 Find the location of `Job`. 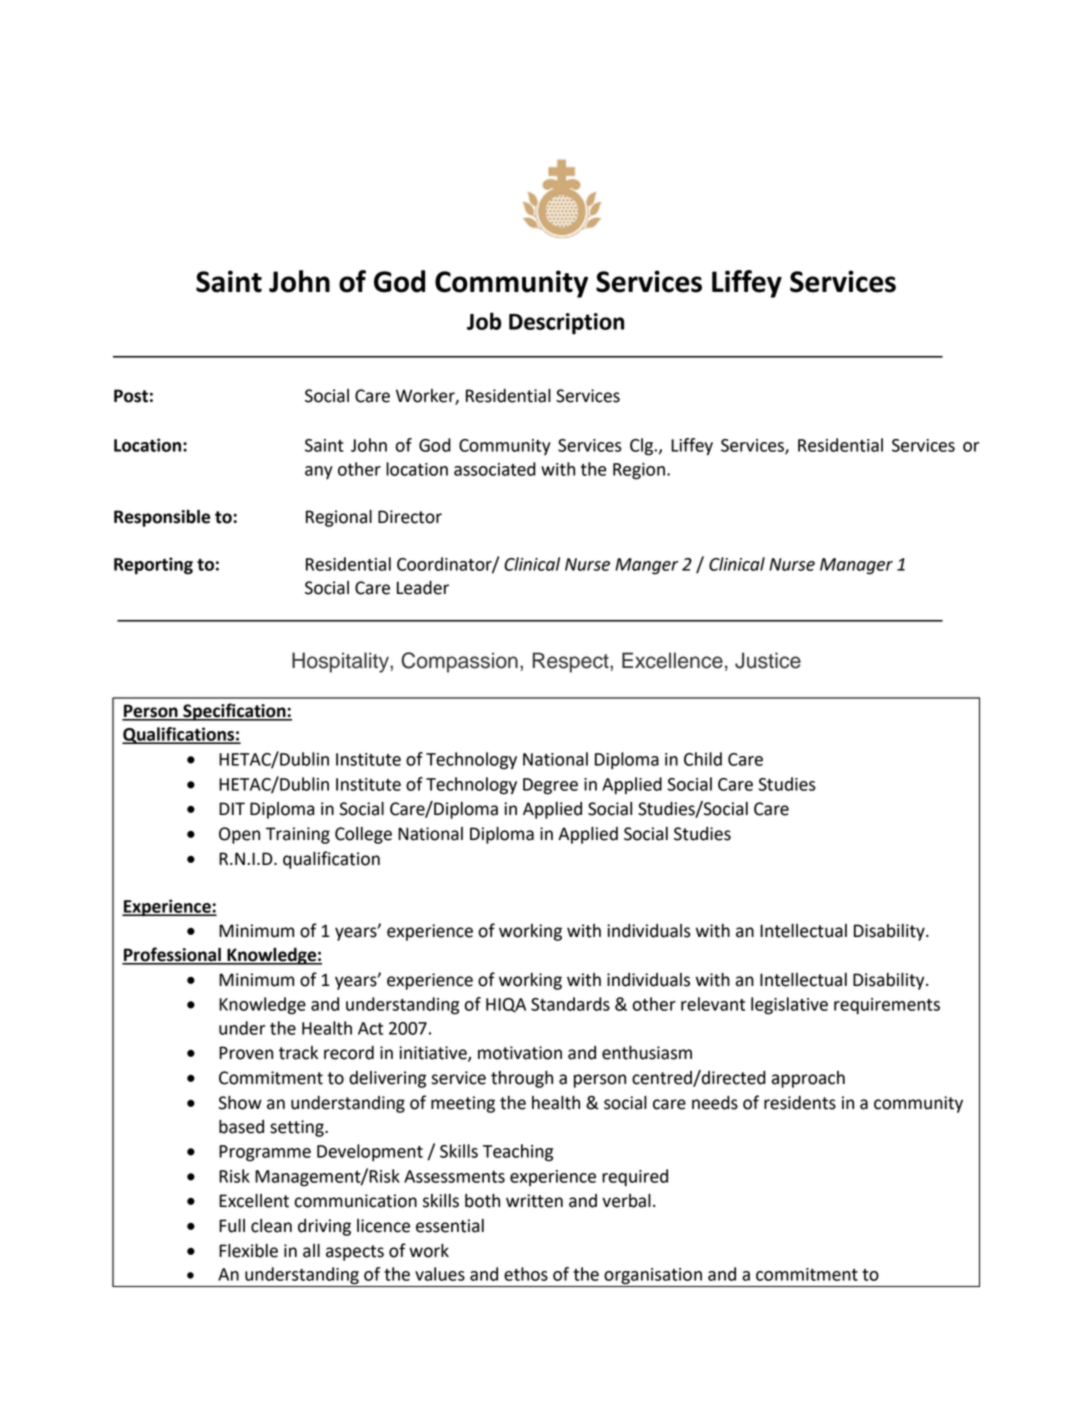

Job is located at coordinates (484, 321).
